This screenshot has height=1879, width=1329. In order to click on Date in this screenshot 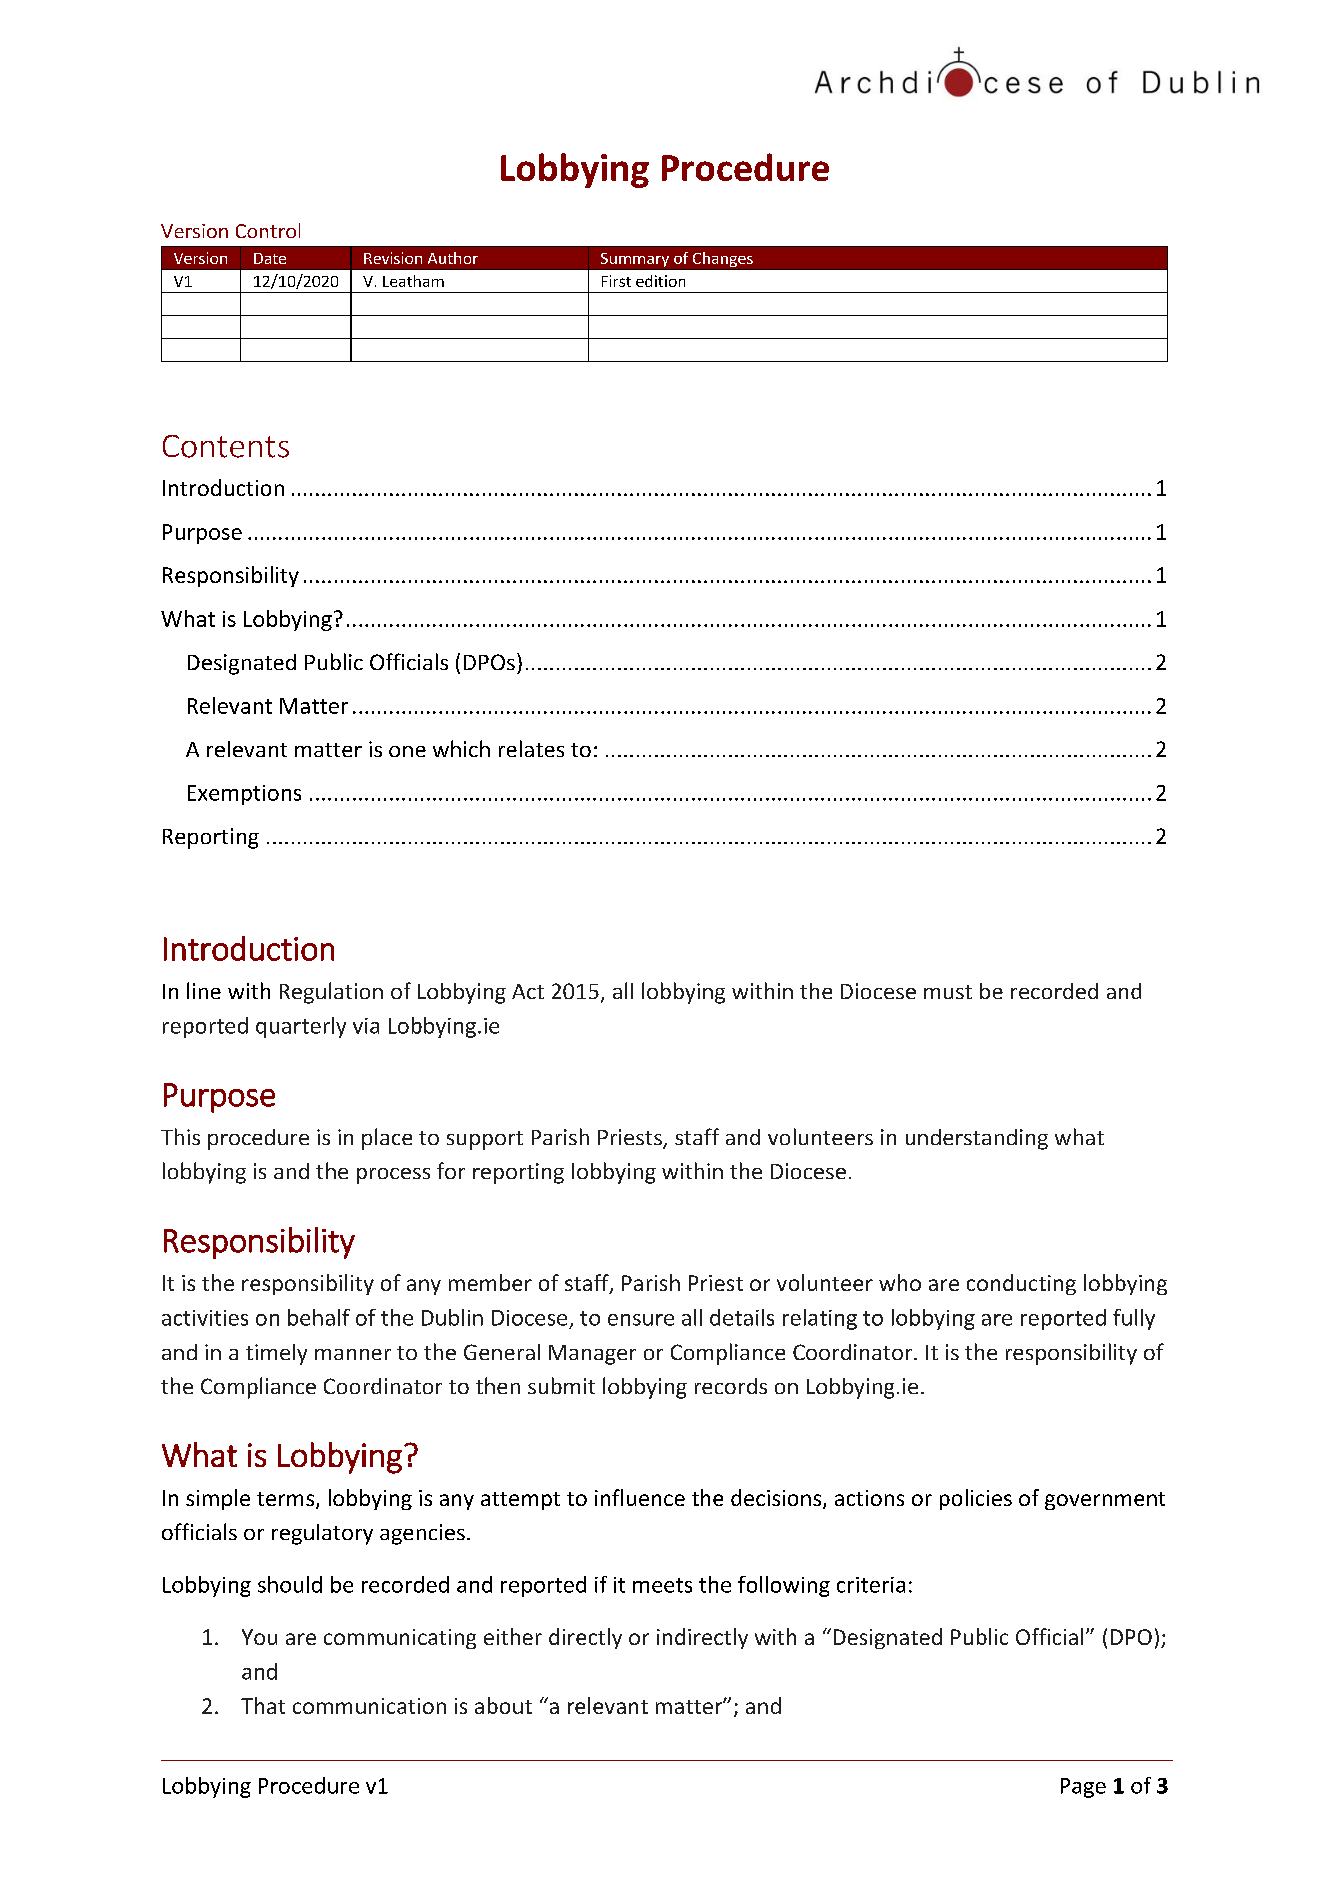, I will do `click(270, 258)`.
